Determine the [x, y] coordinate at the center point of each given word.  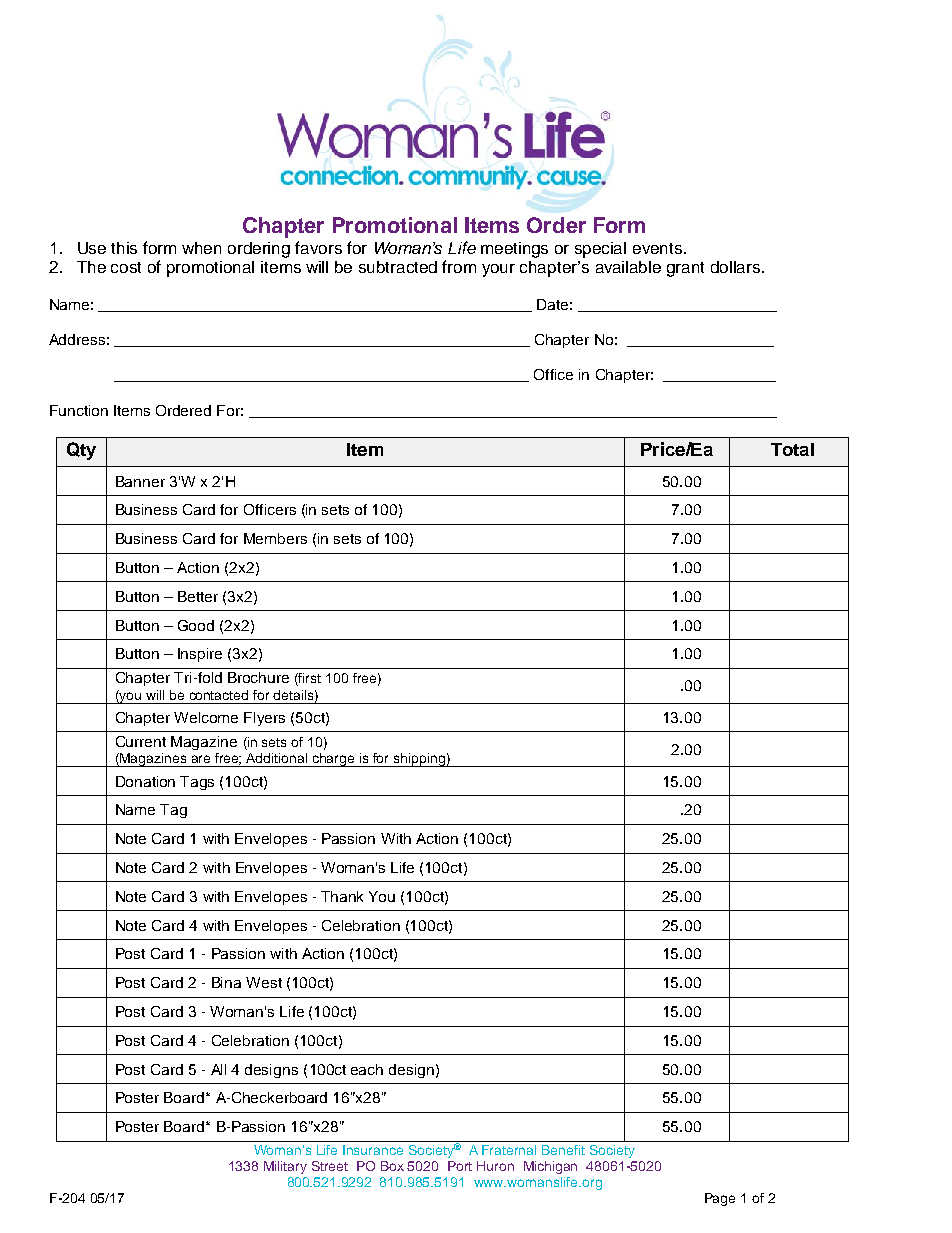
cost [126, 267]
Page [720, 1199]
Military [285, 1167]
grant [685, 269]
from [459, 266]
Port [460, 1166]
